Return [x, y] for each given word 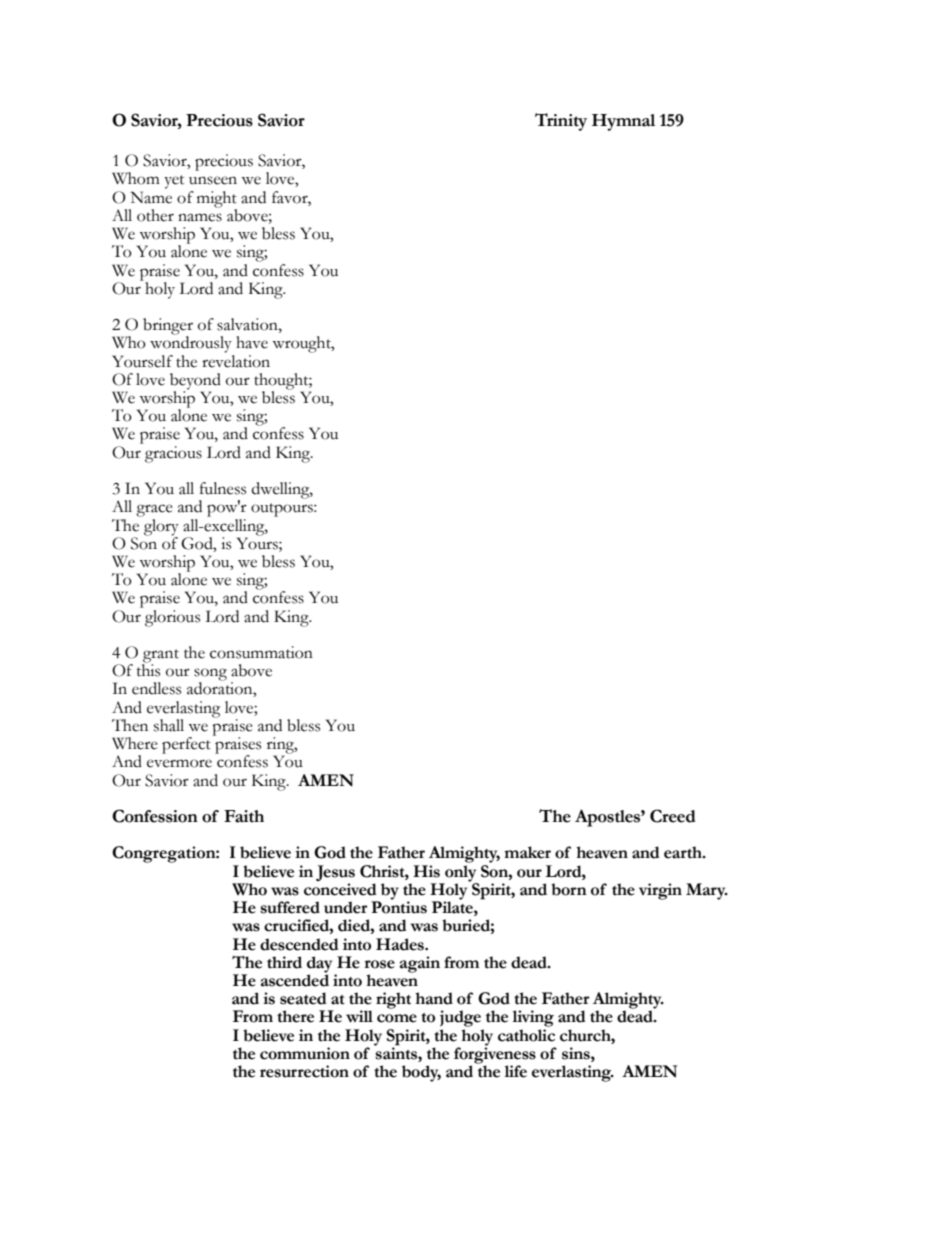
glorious [172, 618]
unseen [213, 180]
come [397, 1018]
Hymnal [623, 122]
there [295, 1016]
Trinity [561, 122]
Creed [673, 816]
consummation [261, 652]
